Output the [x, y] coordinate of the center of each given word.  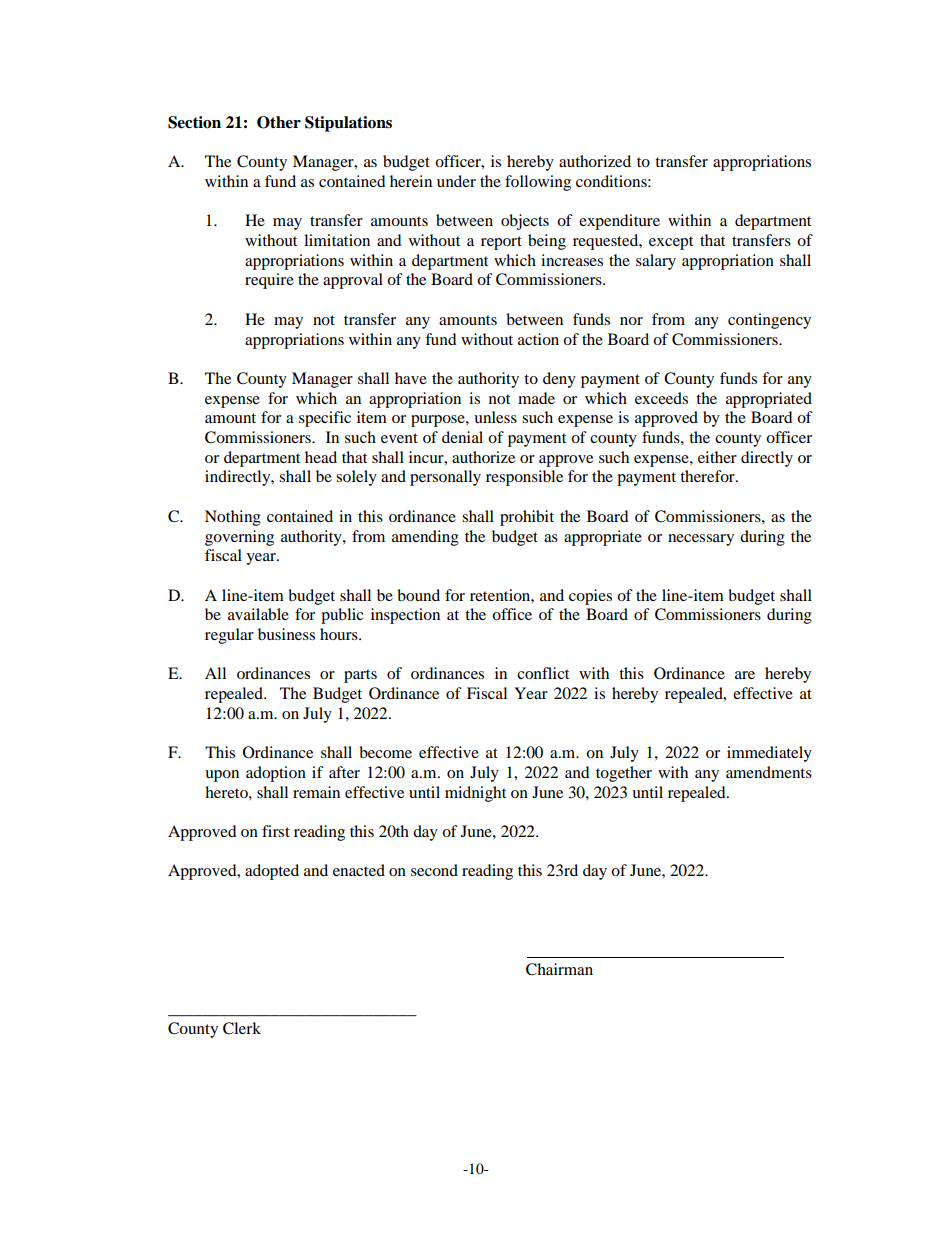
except [671, 243]
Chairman [559, 969]
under [456, 181]
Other [279, 122]
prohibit [527, 518]
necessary [701, 540]
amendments [769, 772]
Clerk [242, 1028]
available [258, 614]
